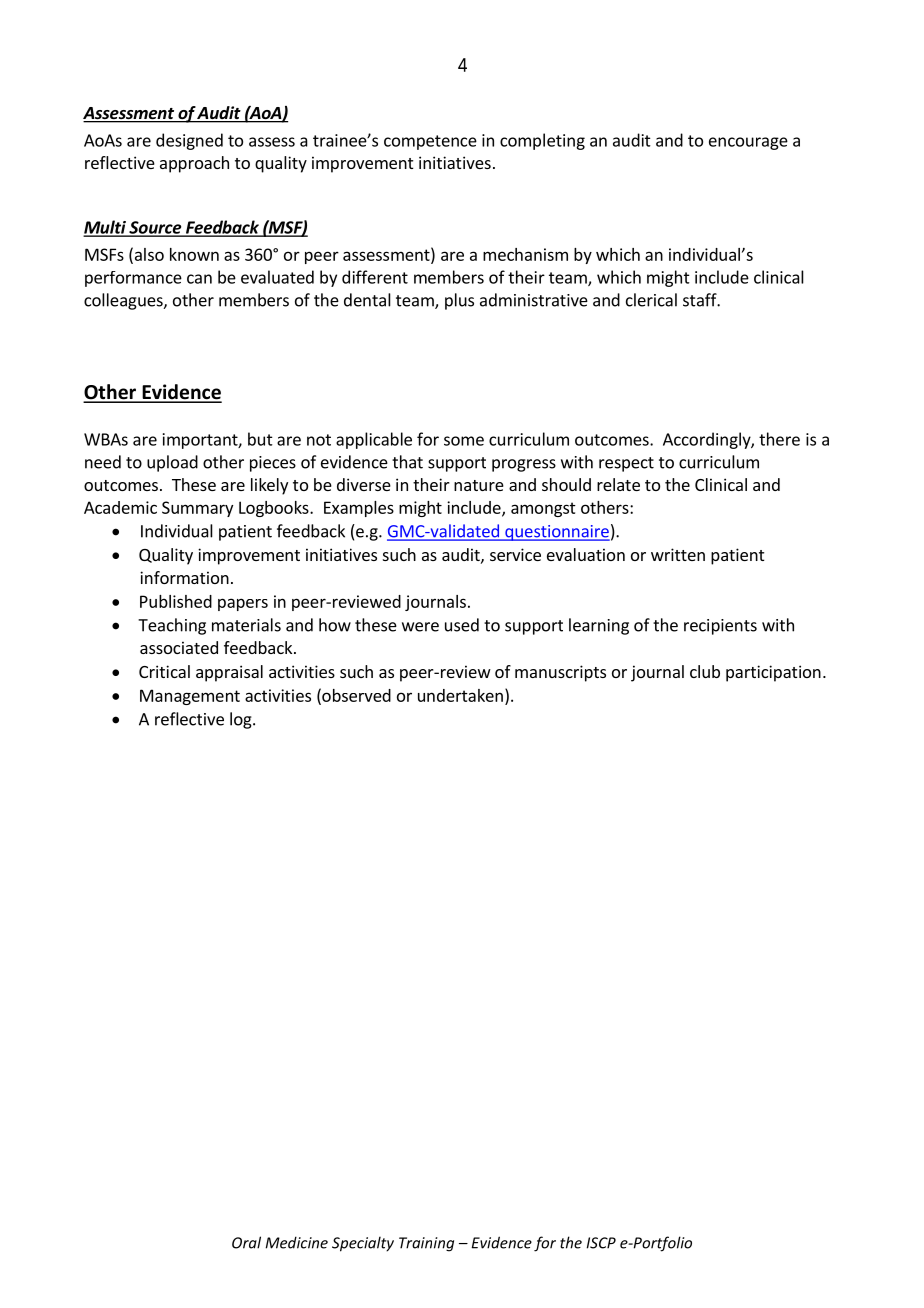 The image size is (924, 1308). I want to click on encourage, so click(748, 143).
